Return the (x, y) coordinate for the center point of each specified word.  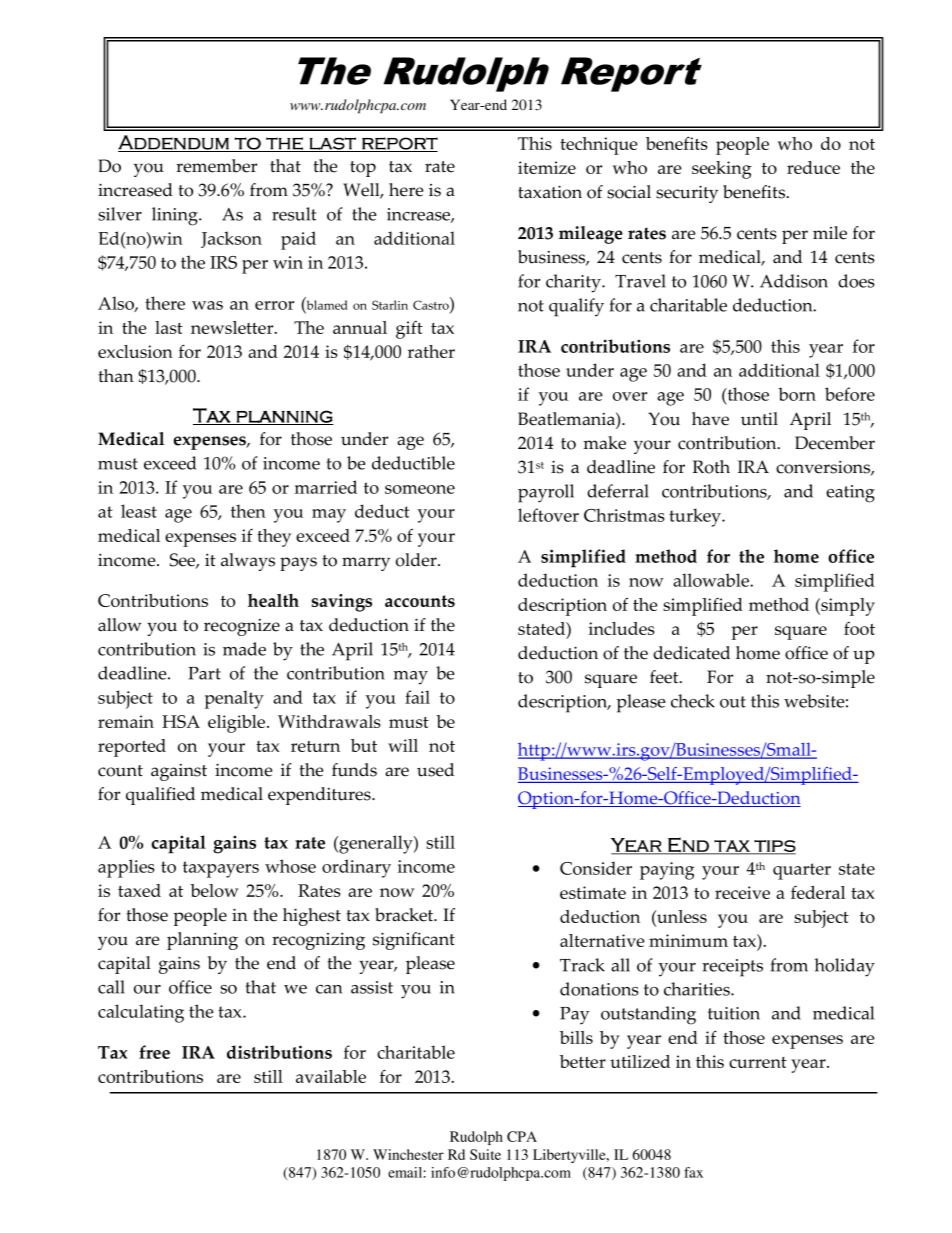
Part (204, 673)
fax (693, 1172)
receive (742, 892)
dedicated (691, 653)
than (116, 375)
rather (431, 351)
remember (216, 166)
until (759, 419)
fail (417, 697)
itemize (547, 167)
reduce (813, 167)
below (214, 890)
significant (414, 941)
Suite (485, 1154)
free (154, 1052)
